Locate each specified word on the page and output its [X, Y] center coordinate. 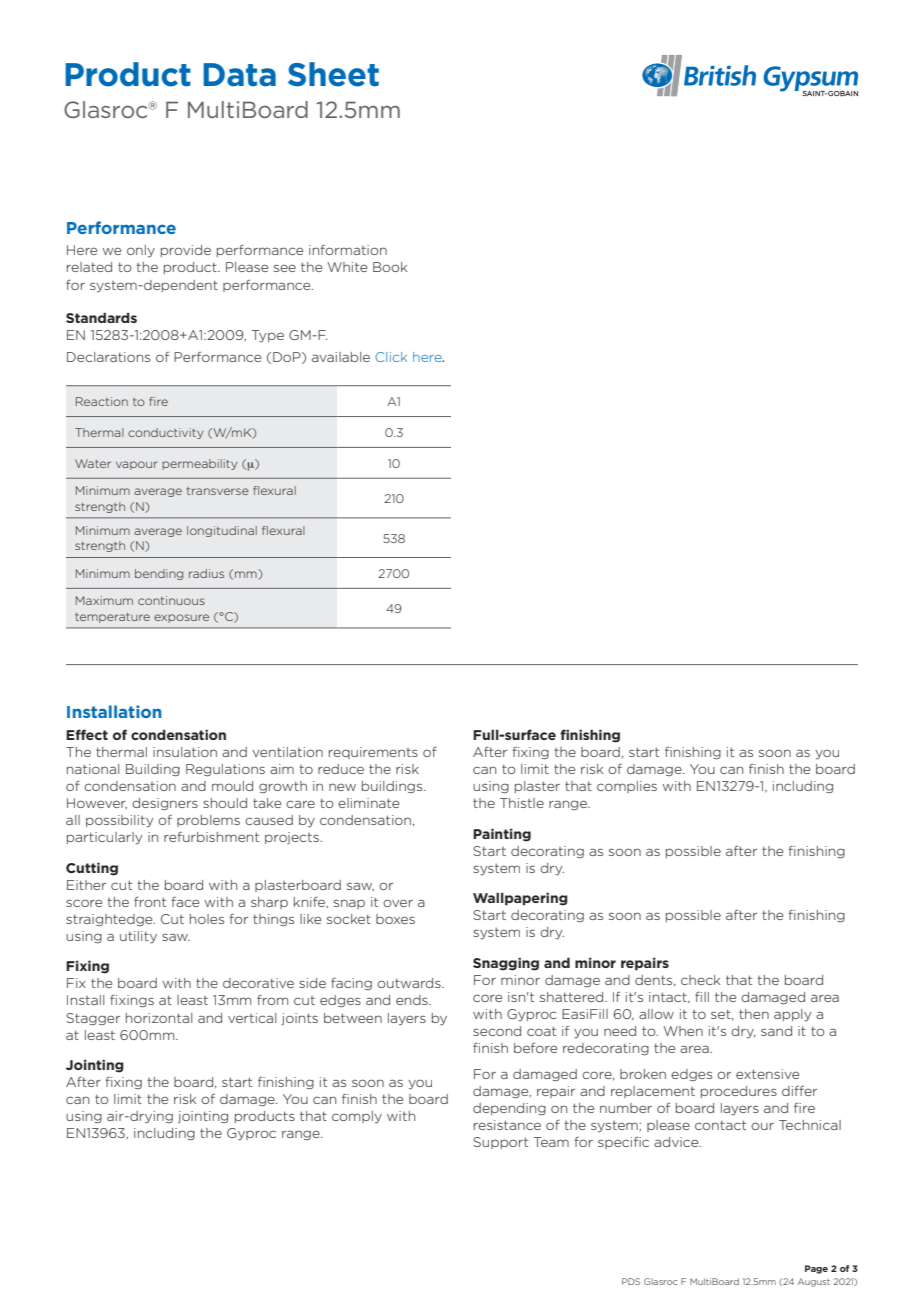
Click [391, 357]
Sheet [333, 74]
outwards [410, 983]
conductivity [165, 433]
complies [627, 787]
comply [357, 1117]
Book [390, 267]
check [700, 980]
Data [239, 75]
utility [138, 937]
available [341, 357]
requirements [373, 753]
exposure [181, 618]
